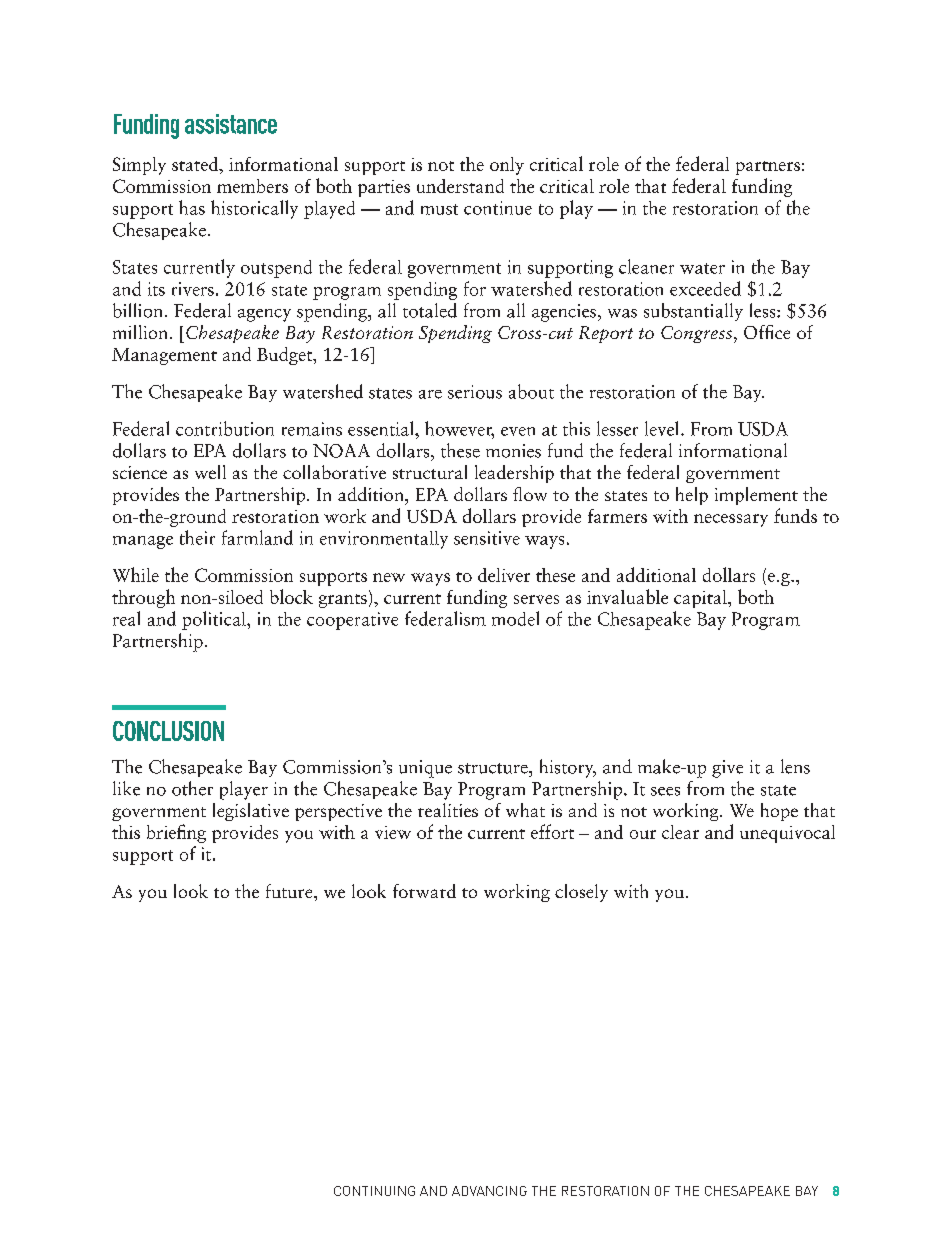  Describe the element at coordinates (460, 186) in the page. I see `understand` at that location.
